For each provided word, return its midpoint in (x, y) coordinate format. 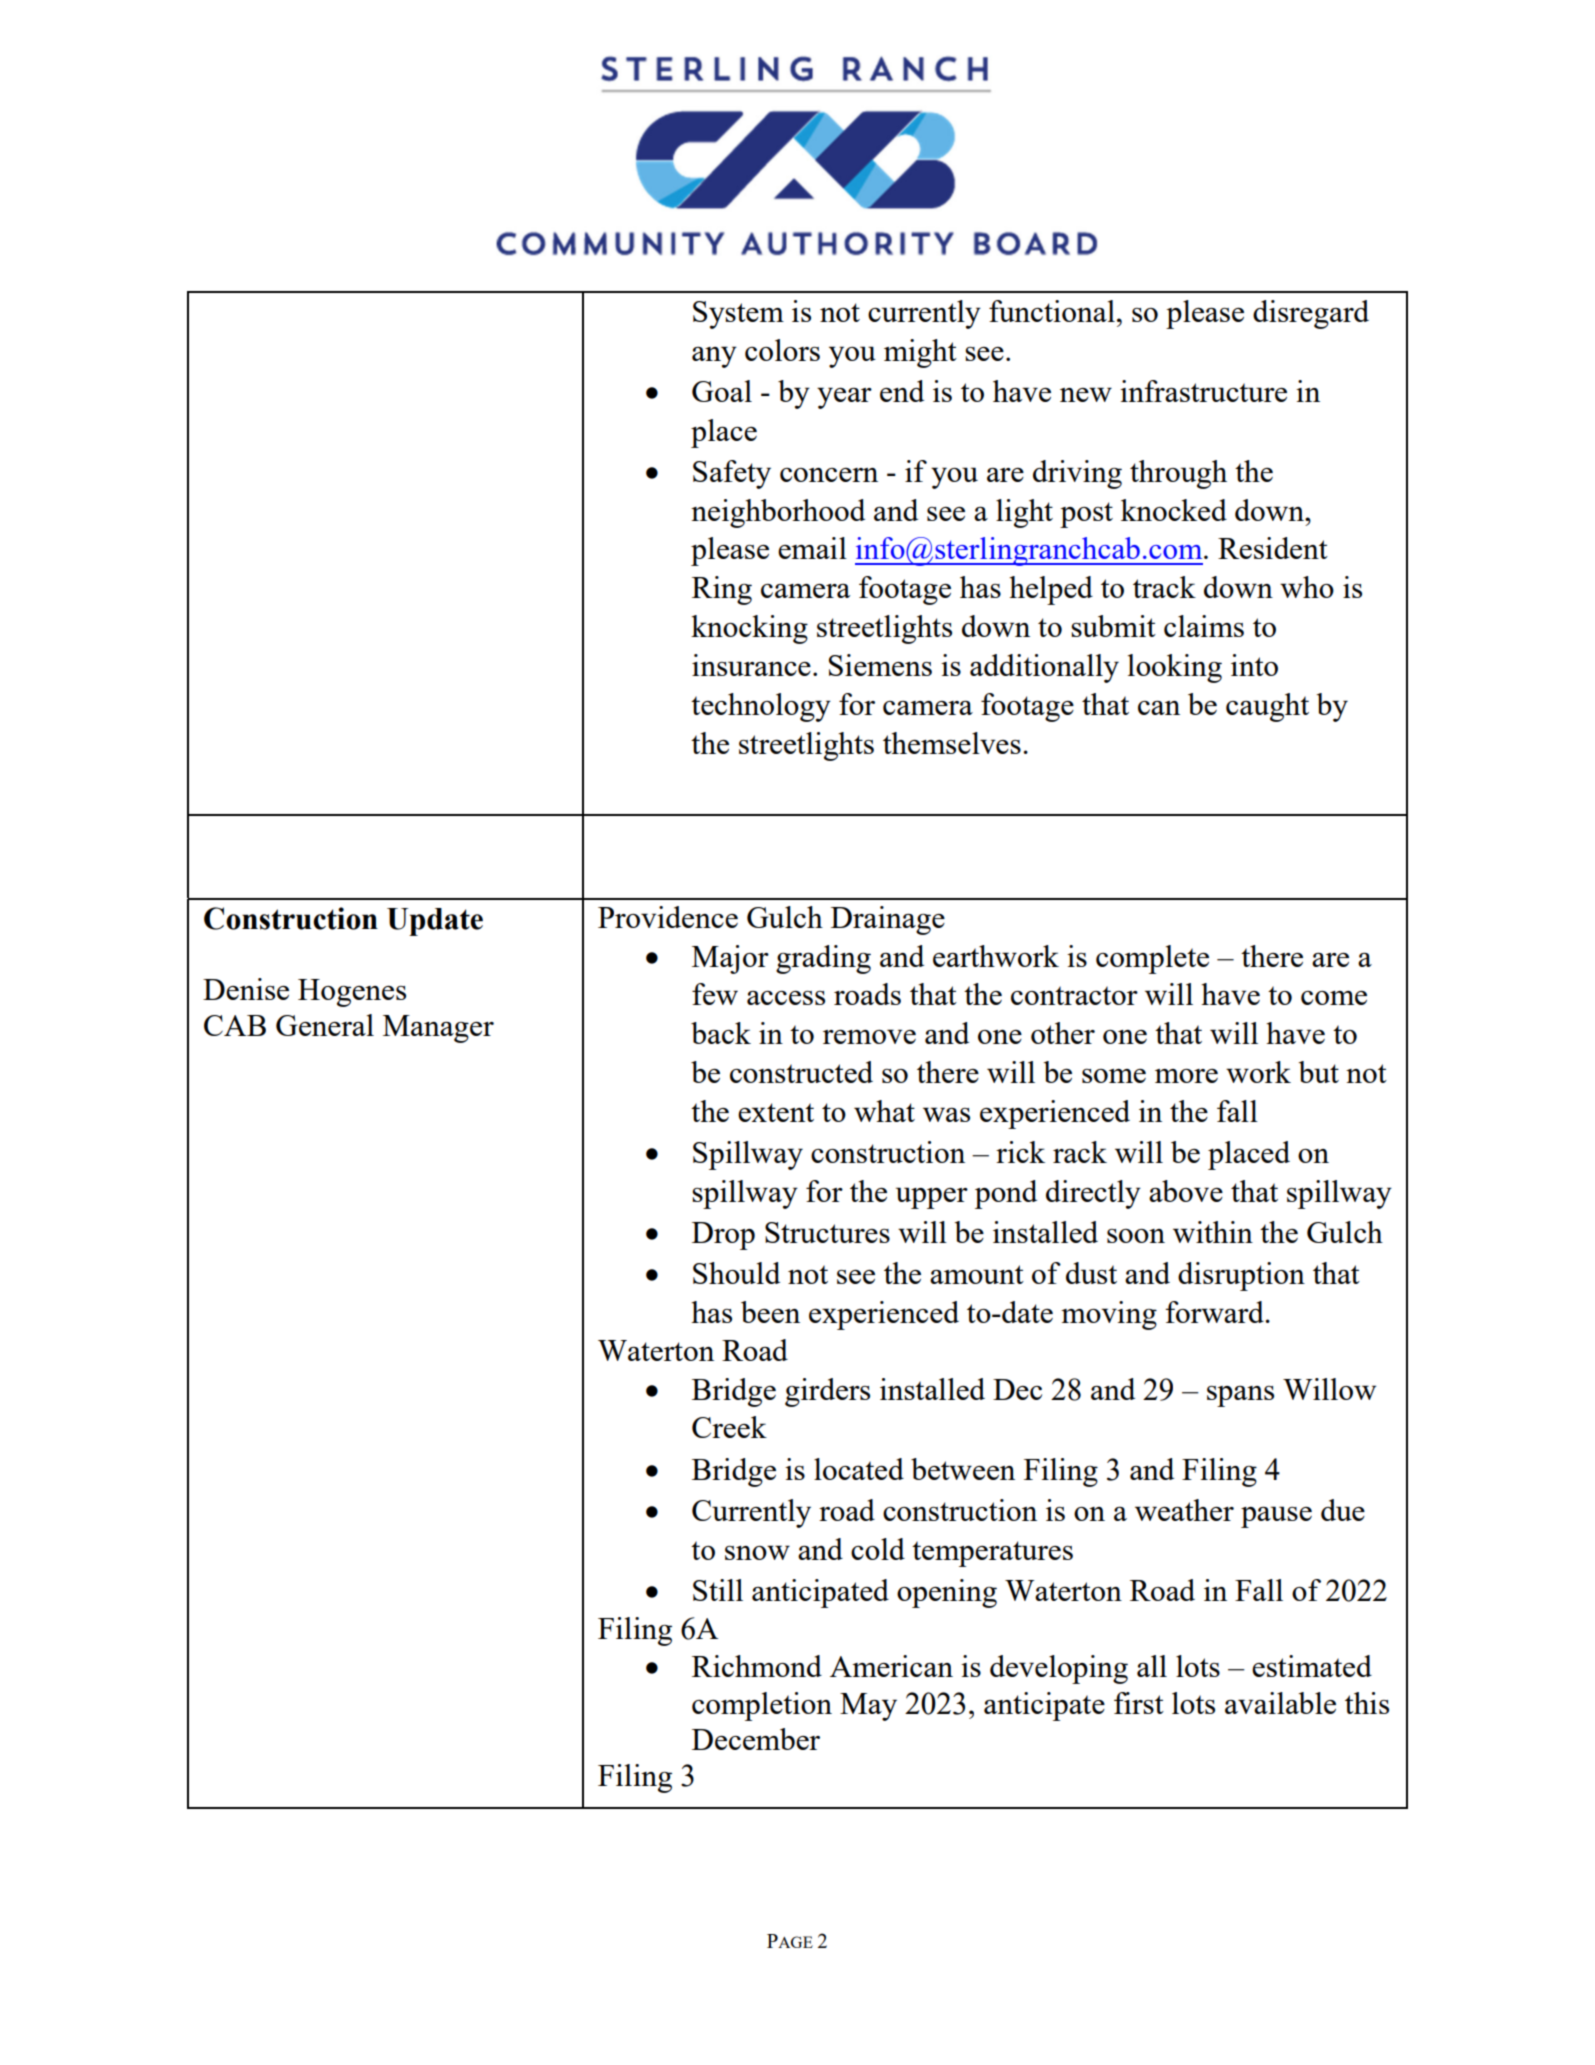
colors (782, 350)
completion (762, 1706)
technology (761, 707)
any (714, 357)
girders (827, 1392)
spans (1240, 1396)
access (786, 998)
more (1186, 1076)
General (325, 1025)
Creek (729, 1427)
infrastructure (1203, 391)
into (1254, 665)
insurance (751, 665)
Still (718, 1590)
